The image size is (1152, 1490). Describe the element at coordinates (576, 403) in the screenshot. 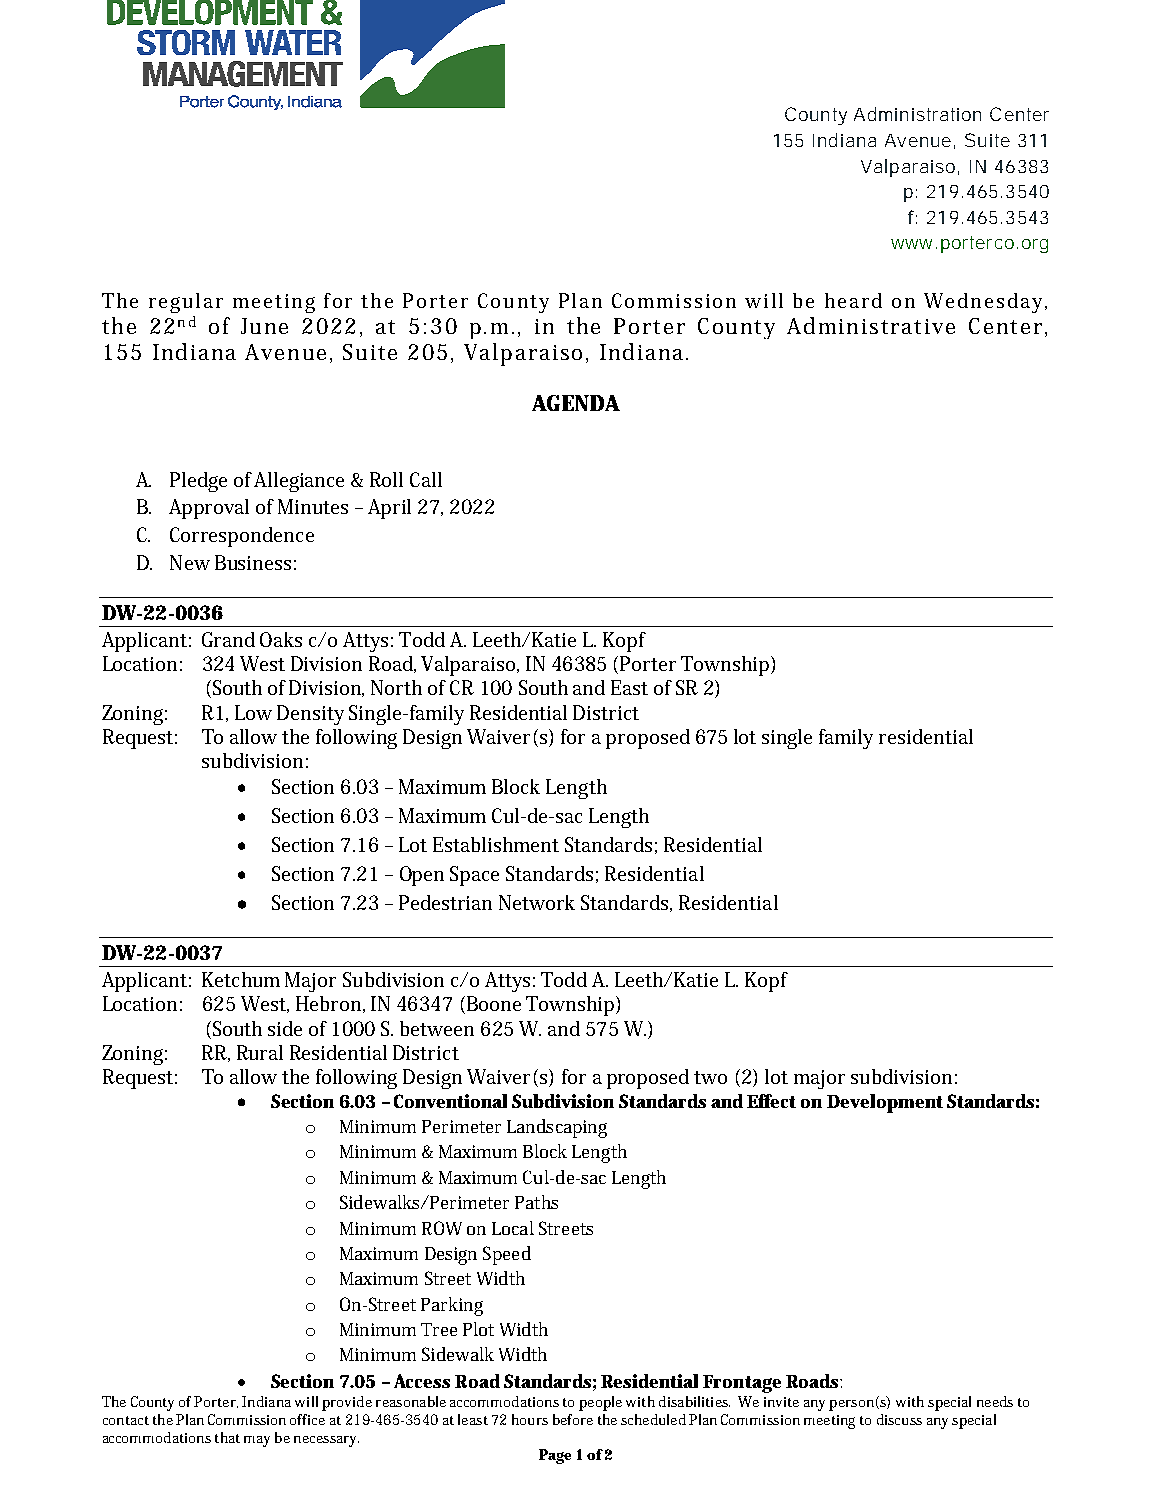

I see `AGENDA` at that location.
